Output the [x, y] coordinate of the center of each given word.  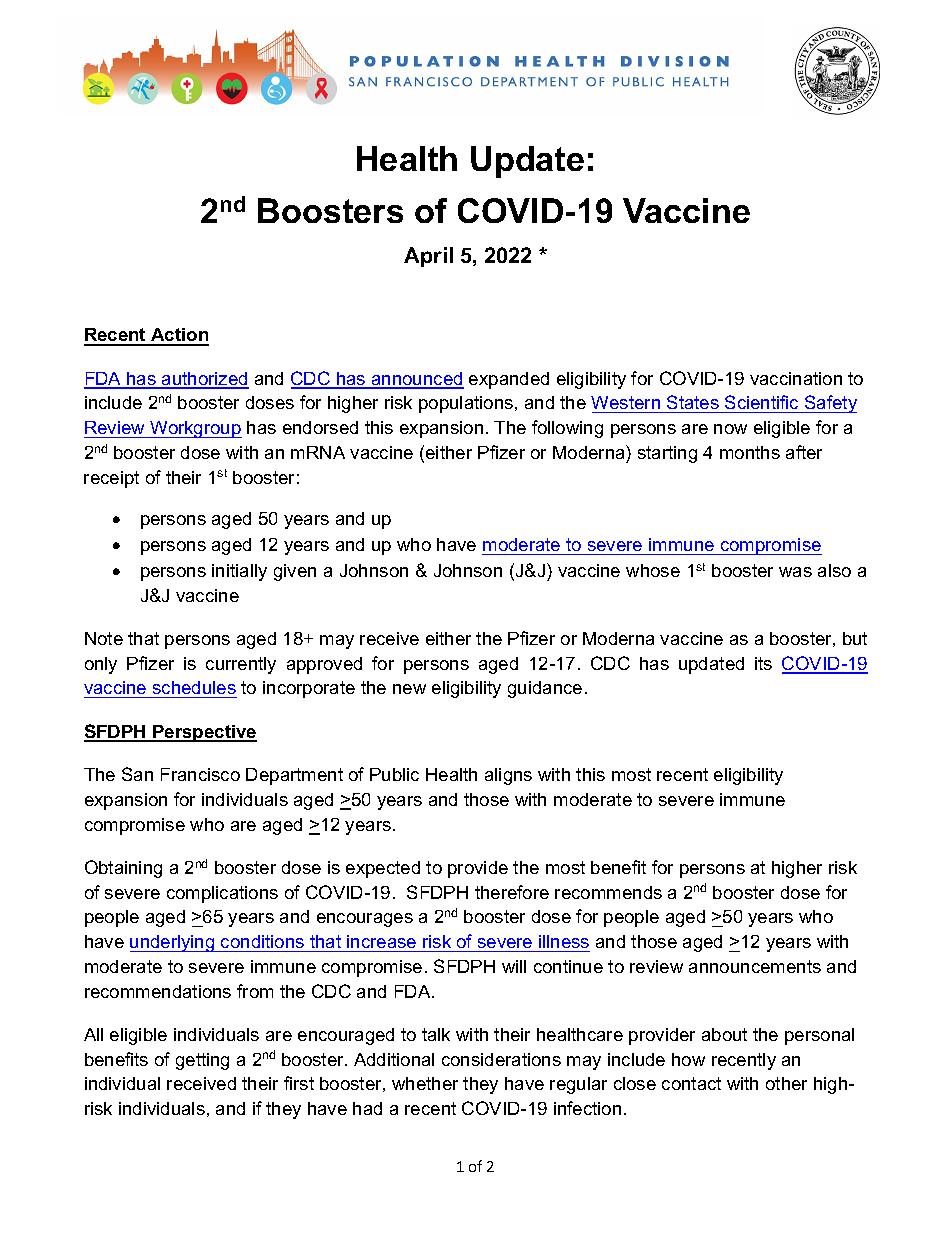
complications [222, 894]
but [855, 638]
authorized [204, 380]
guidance [545, 689]
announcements [755, 966]
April [428, 257]
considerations [501, 1059]
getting [202, 1061]
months [750, 452]
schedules [194, 689]
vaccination [796, 378]
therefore [512, 892]
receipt [111, 479]
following [567, 429]
